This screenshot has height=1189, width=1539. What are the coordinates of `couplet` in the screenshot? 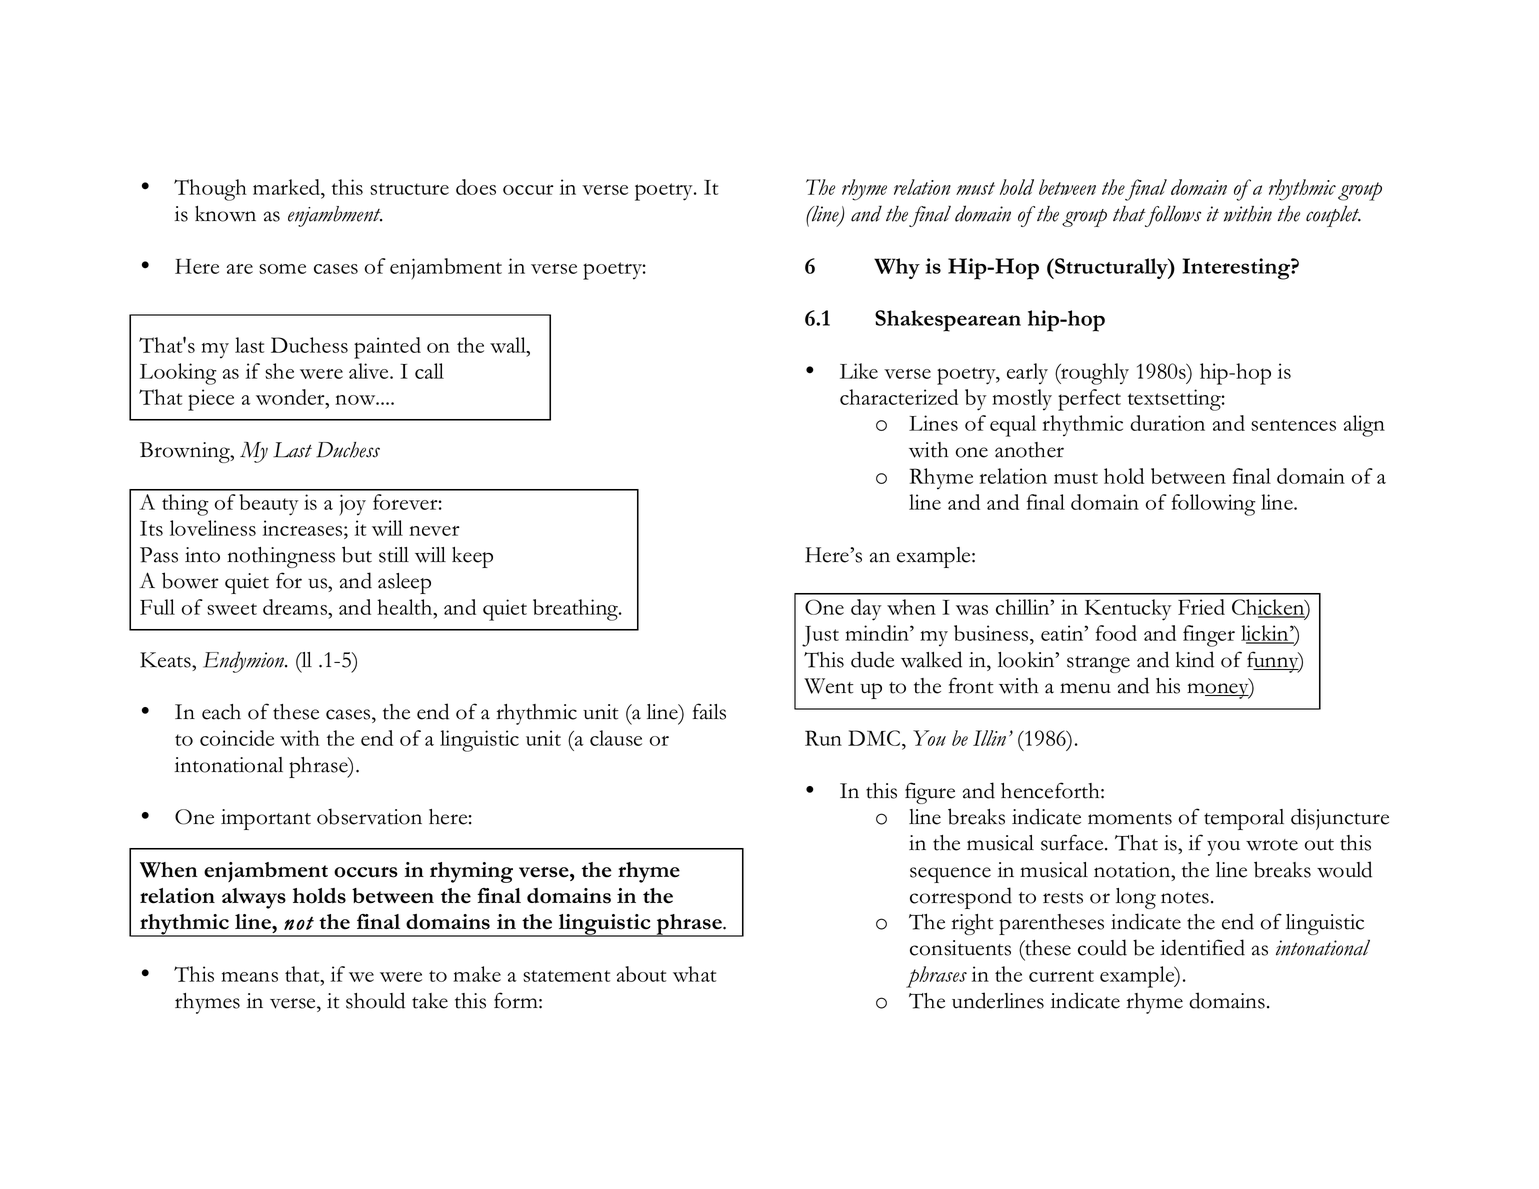 It's located at (1333, 216).
